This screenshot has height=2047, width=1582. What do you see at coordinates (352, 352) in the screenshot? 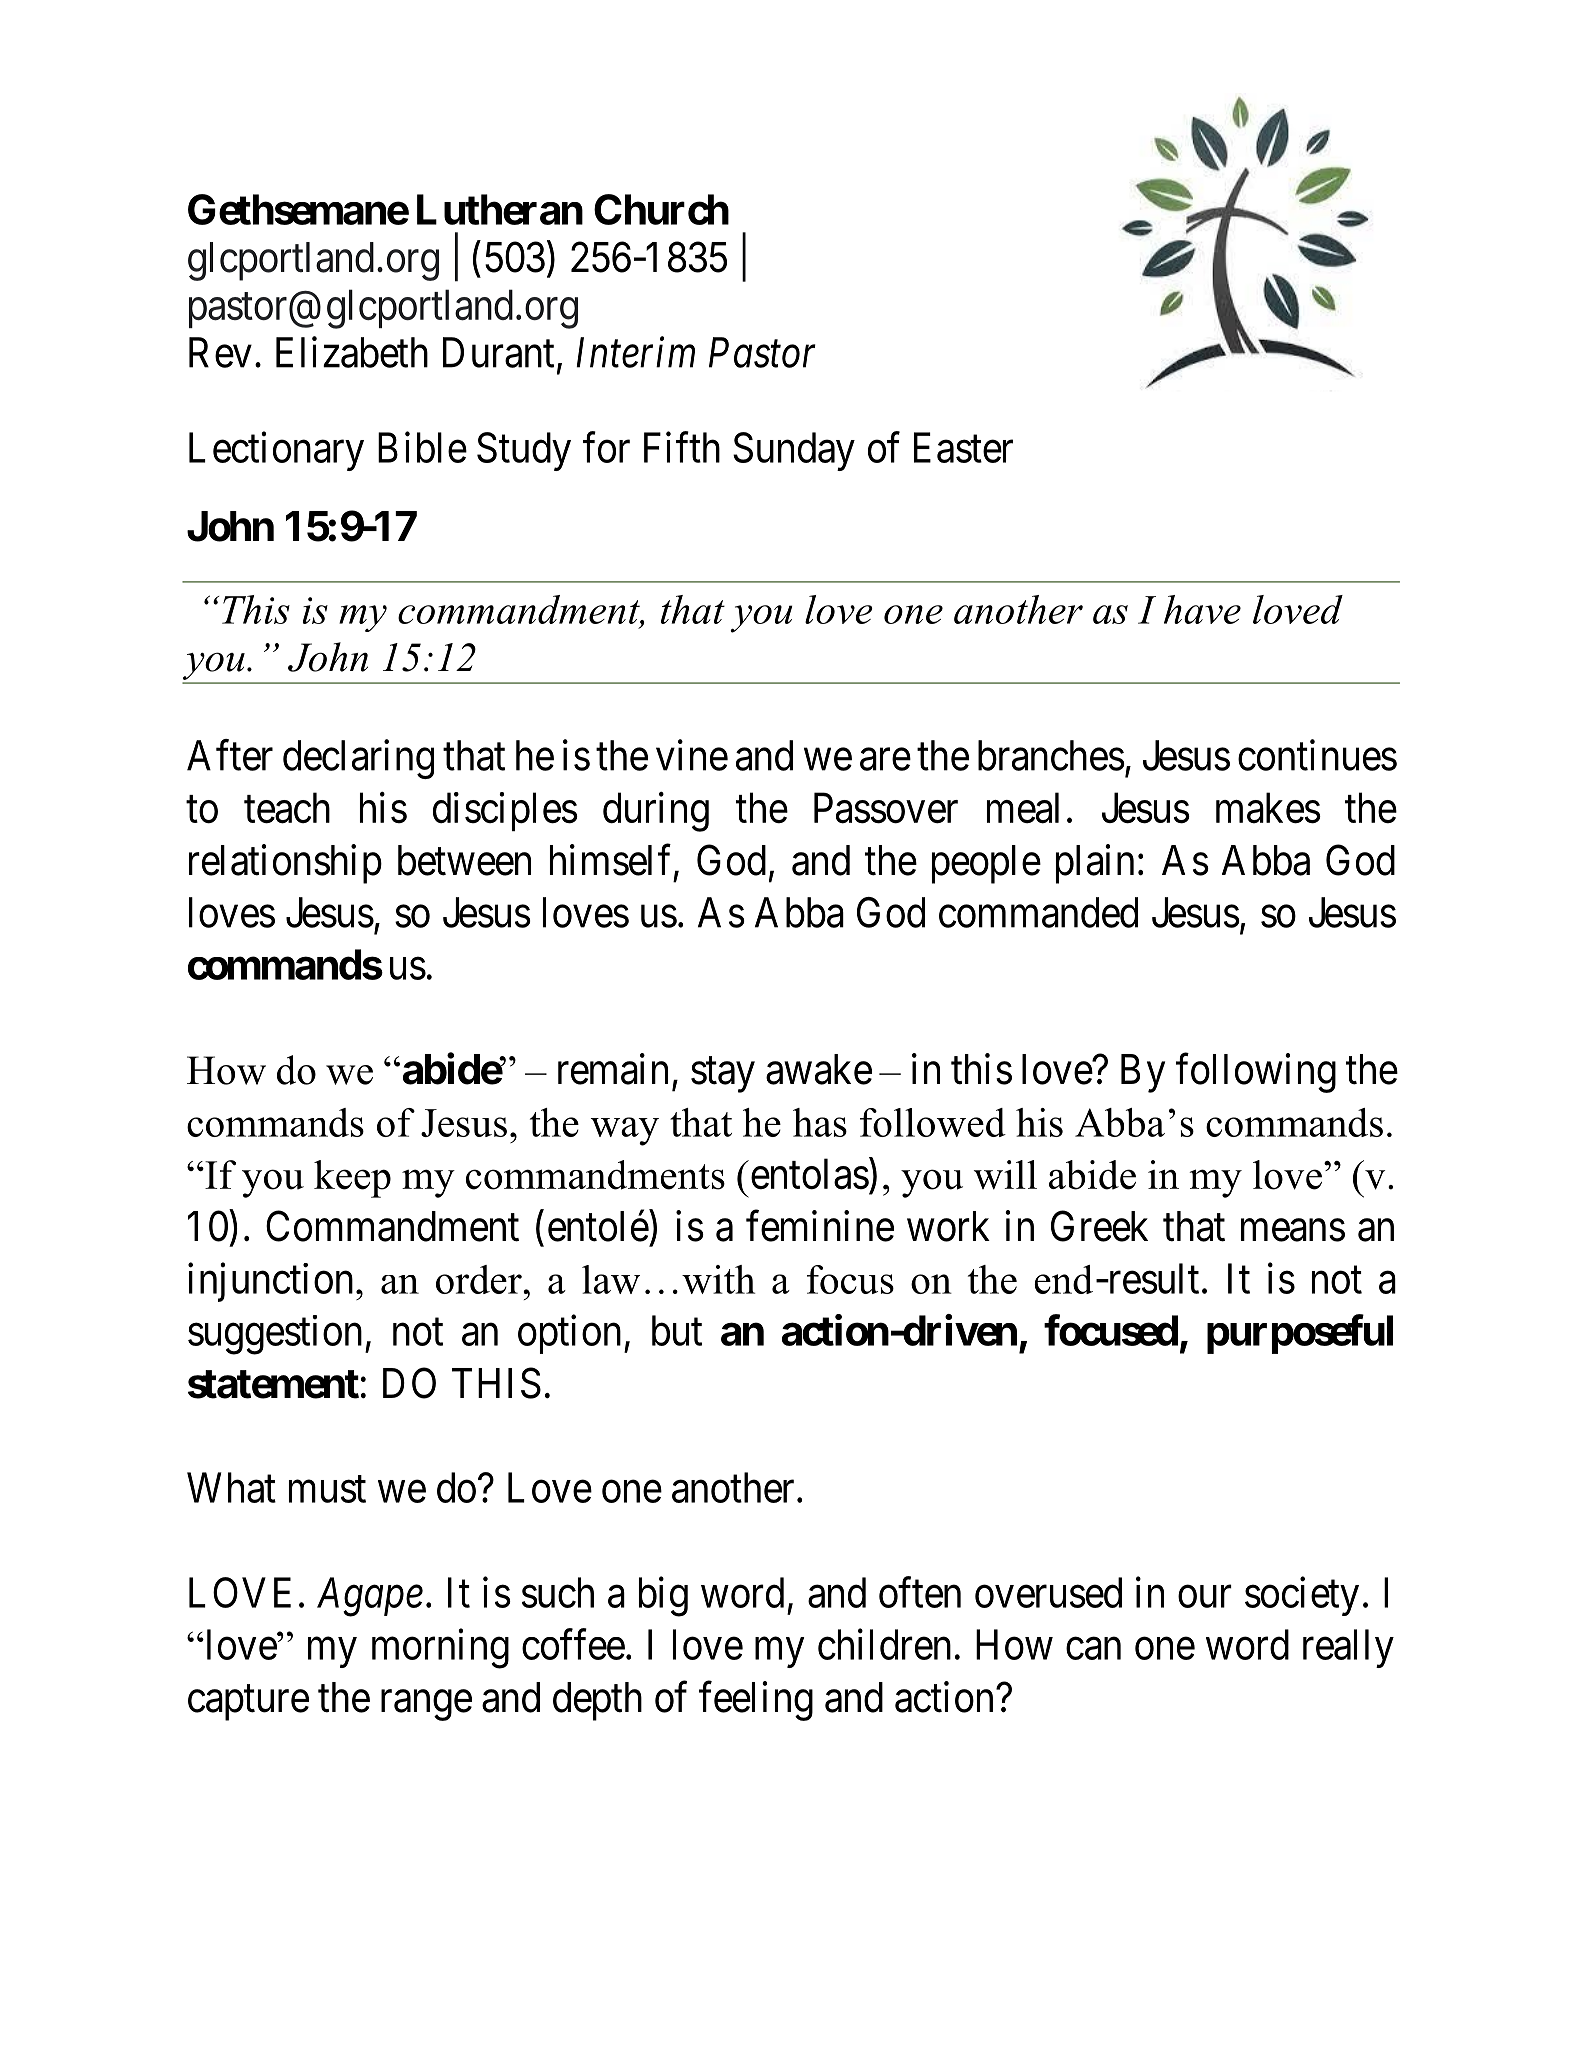
I see `Elizabeth` at bounding box center [352, 352].
